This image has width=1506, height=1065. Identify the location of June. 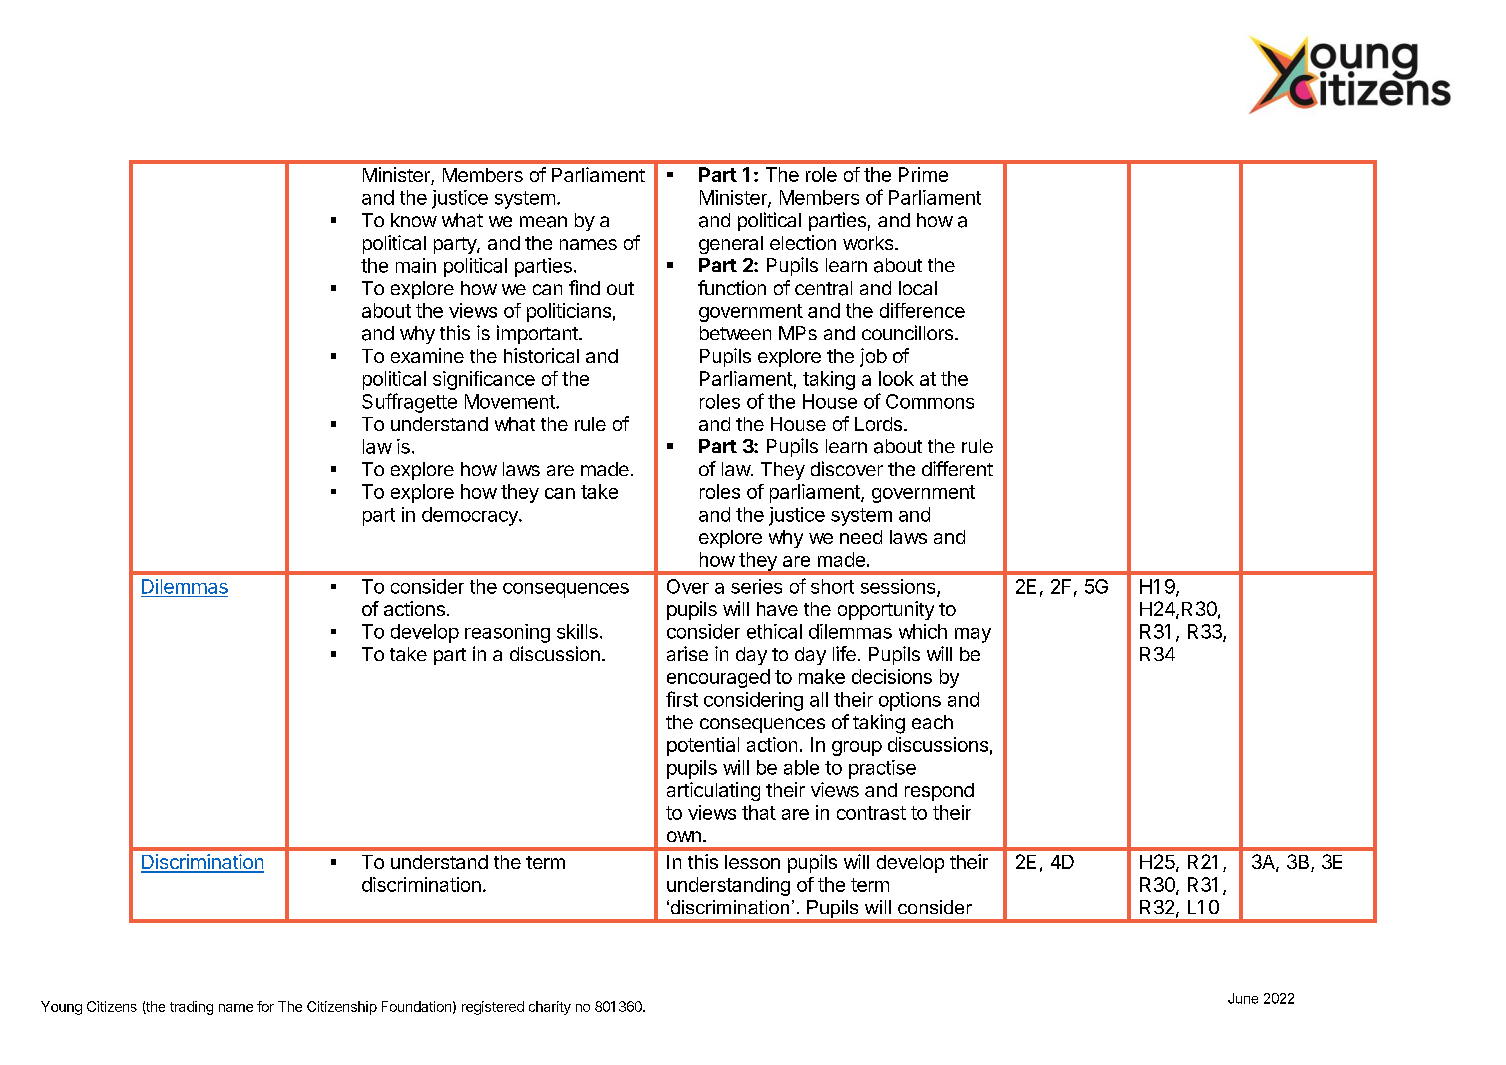
(1243, 998).
